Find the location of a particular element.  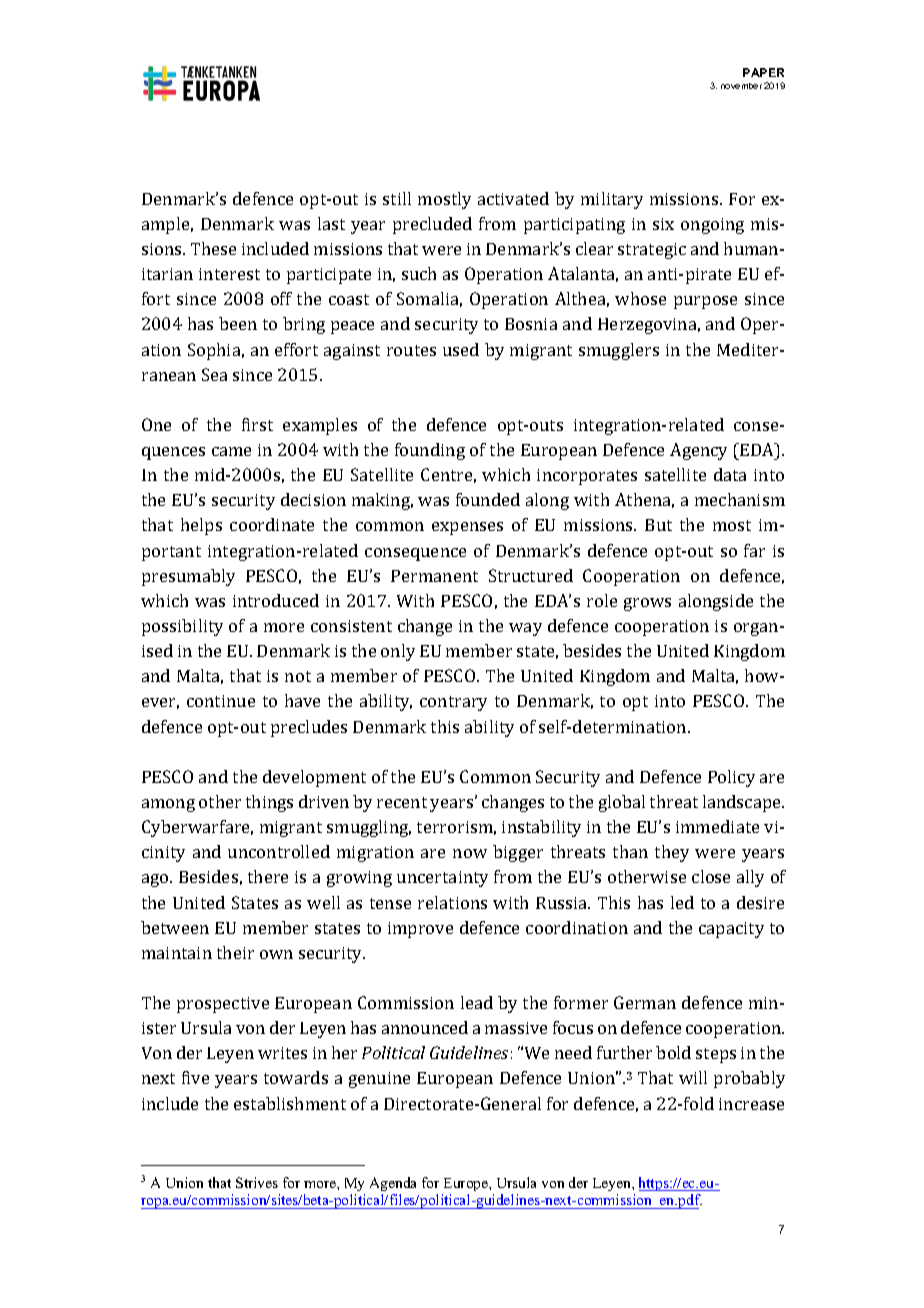

Agenda is located at coordinates (393, 1184).
